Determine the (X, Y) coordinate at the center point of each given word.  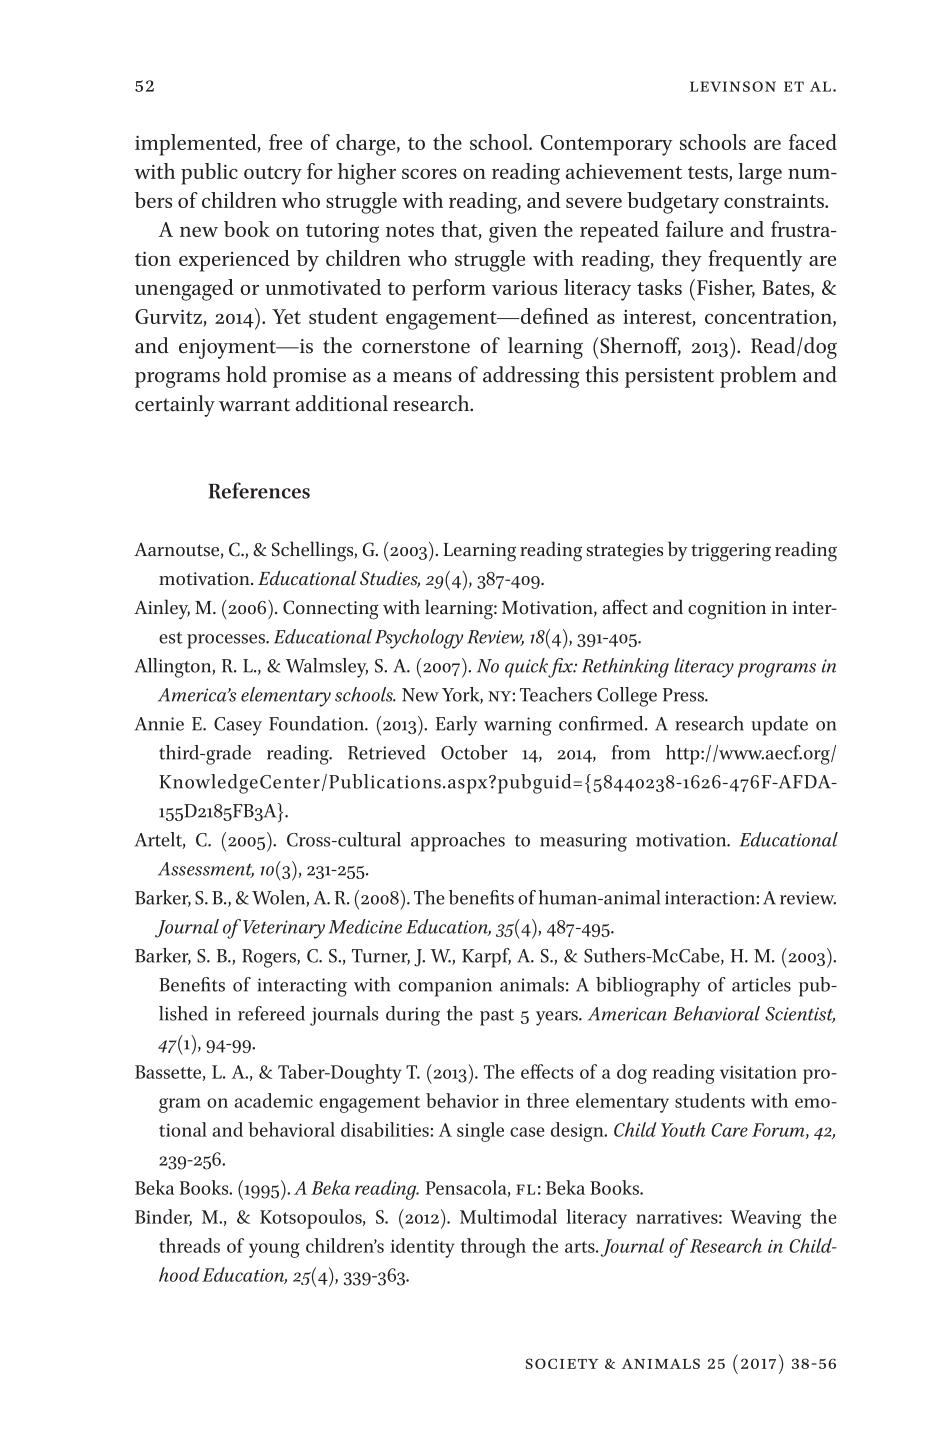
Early (457, 726)
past (497, 1017)
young (274, 1250)
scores (429, 174)
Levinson (733, 86)
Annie (159, 724)
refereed (271, 1013)
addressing (531, 377)
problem (758, 377)
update (779, 726)
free (285, 142)
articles (761, 984)
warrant (254, 405)
